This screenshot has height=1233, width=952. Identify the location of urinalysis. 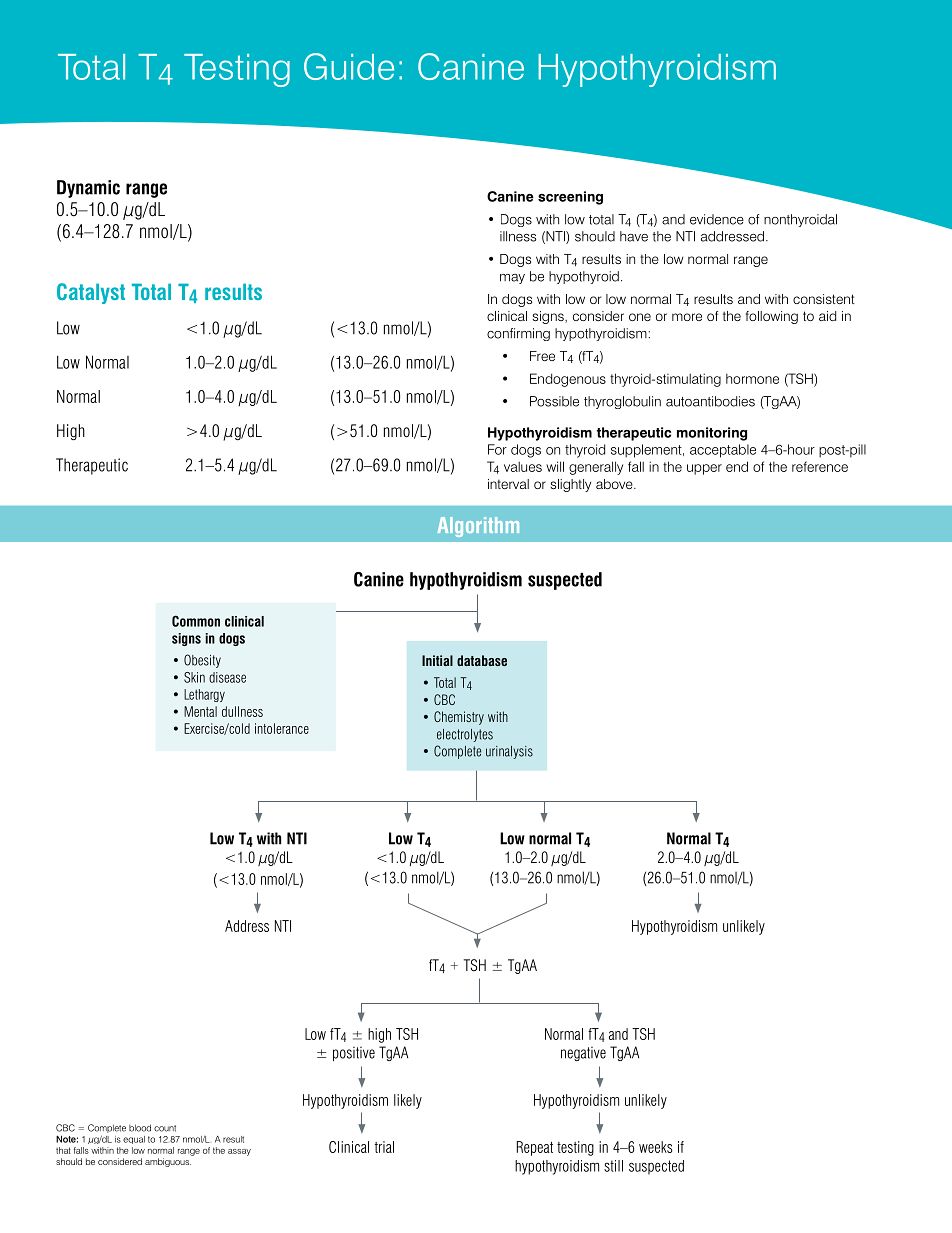
(509, 752).
